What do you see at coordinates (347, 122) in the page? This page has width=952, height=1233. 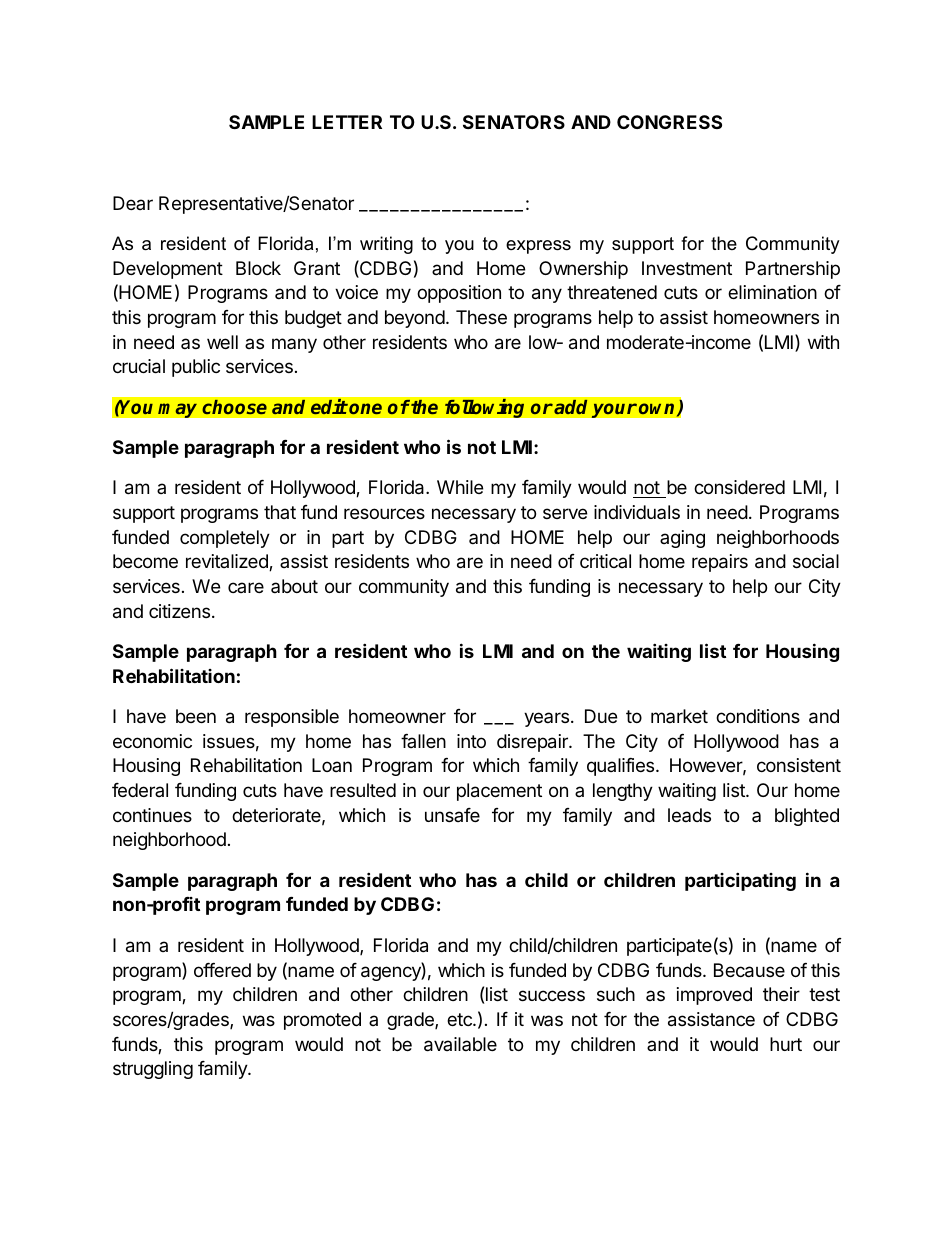 I see `LETTER` at bounding box center [347, 122].
